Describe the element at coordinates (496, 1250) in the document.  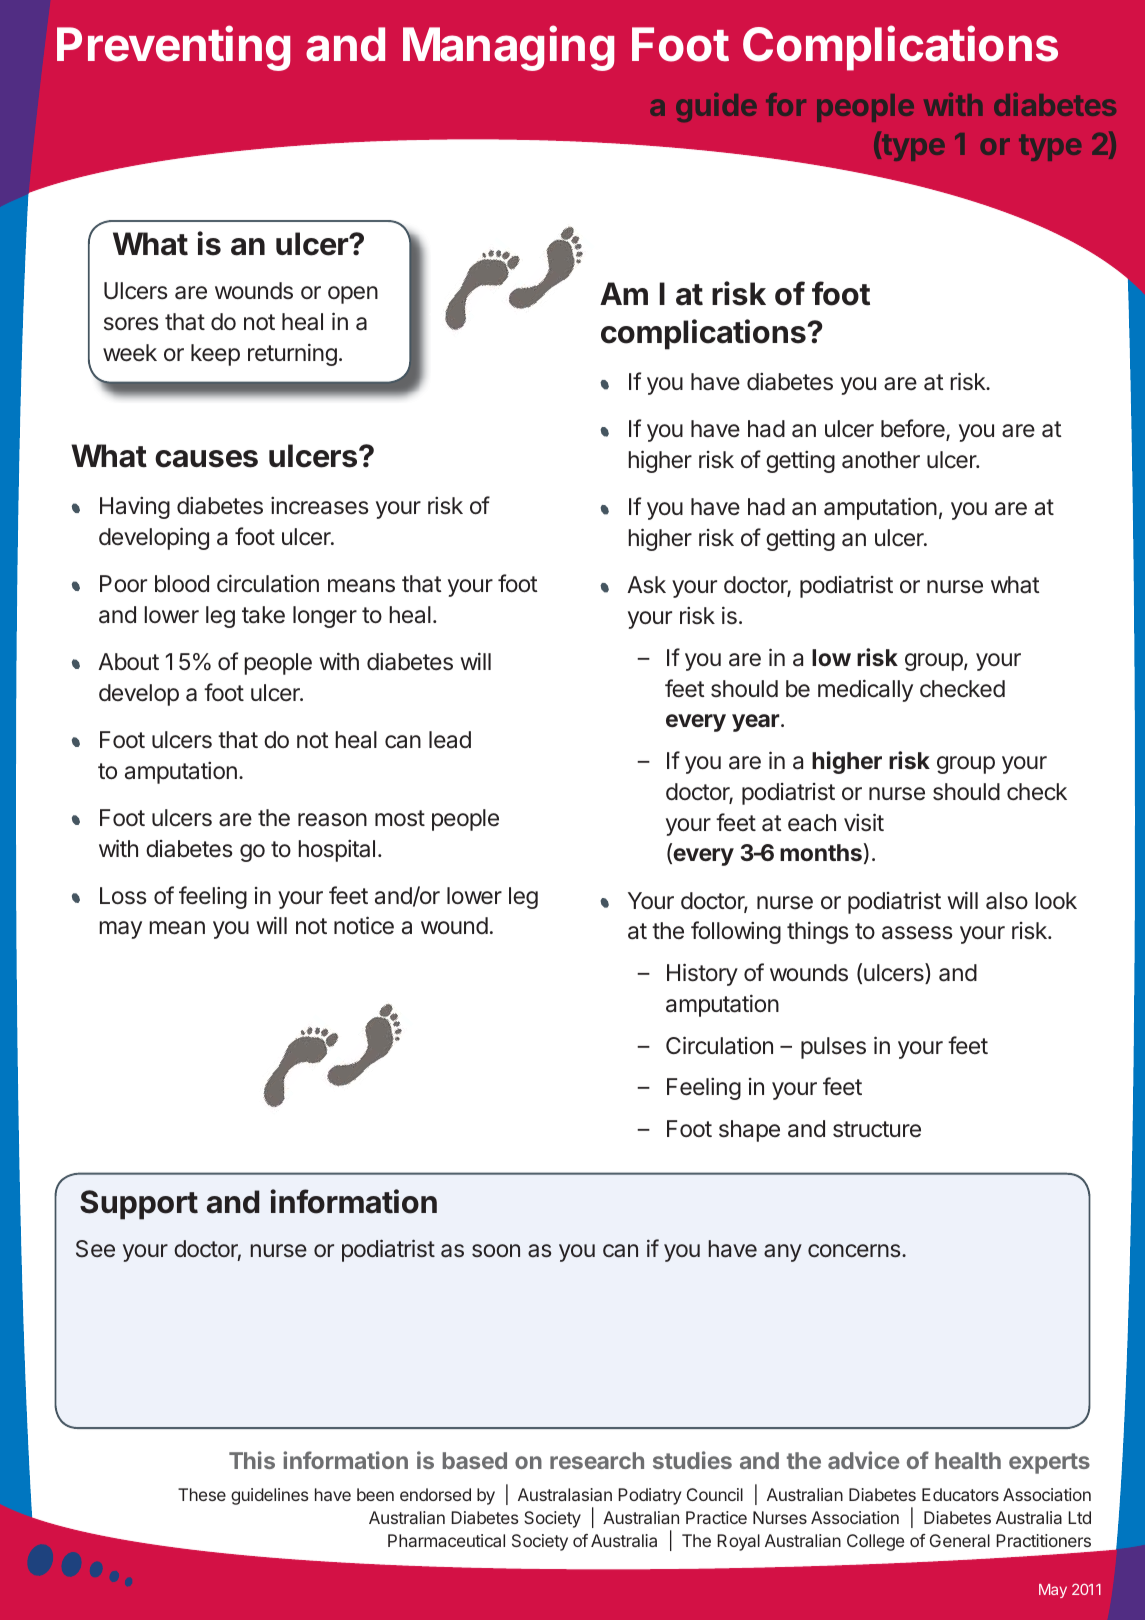
I see `soon` at that location.
